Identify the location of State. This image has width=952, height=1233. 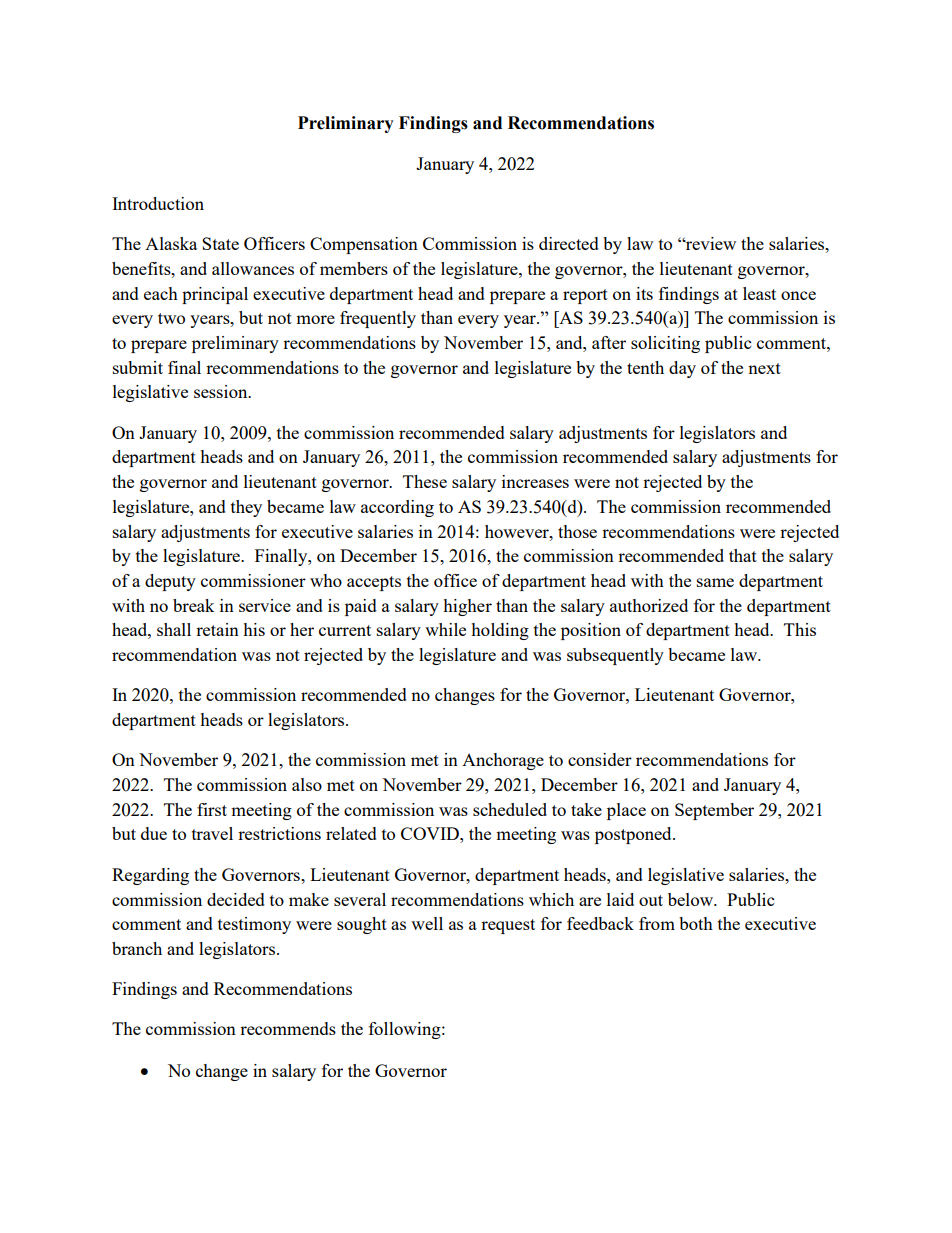
(220, 243).
